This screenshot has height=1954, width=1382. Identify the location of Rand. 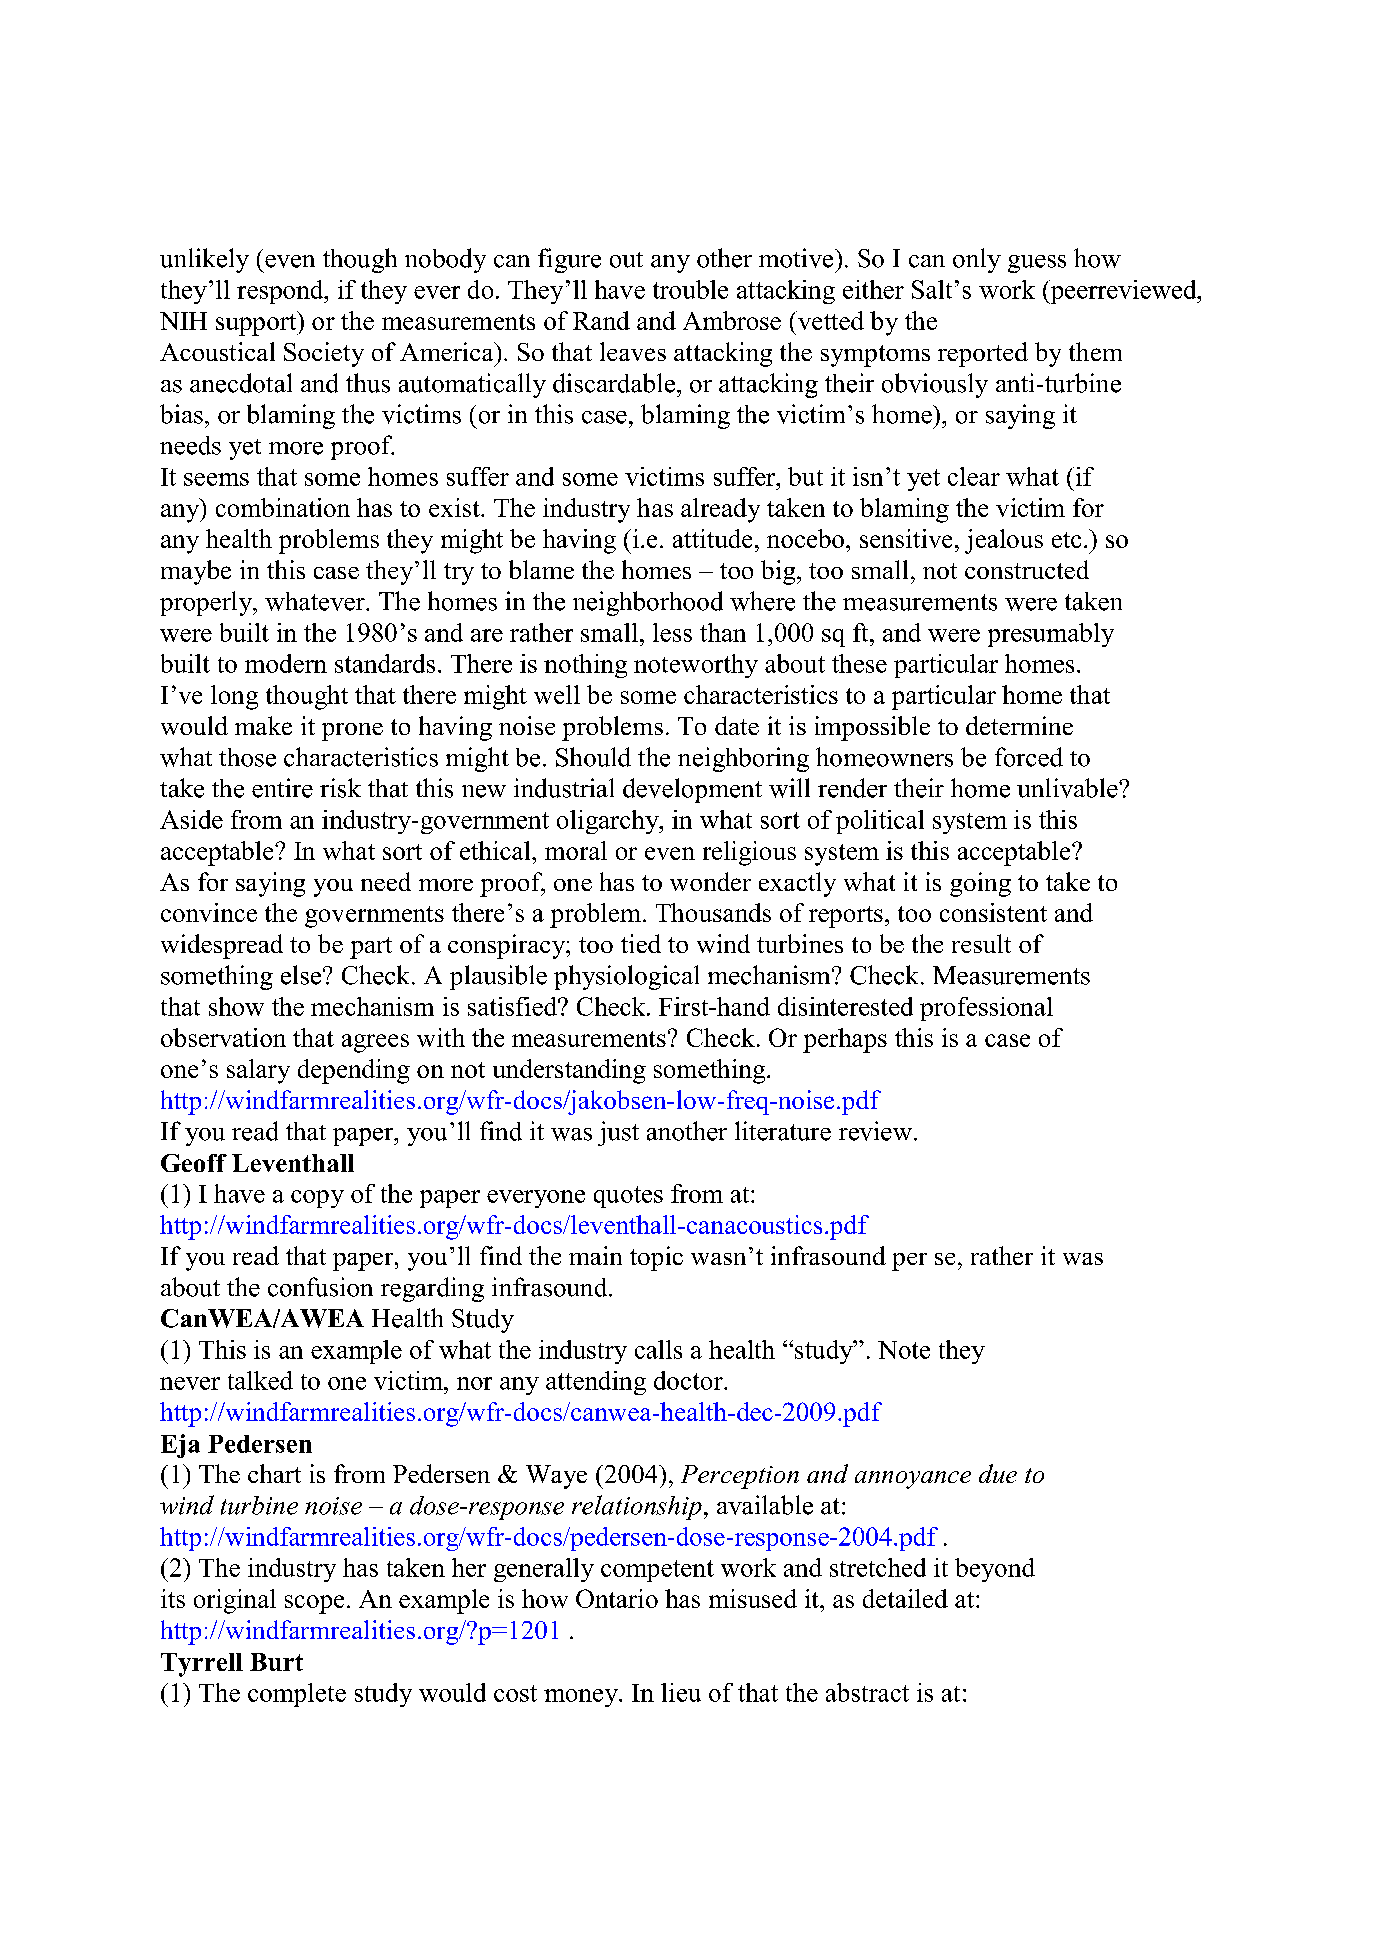
(601, 320).
